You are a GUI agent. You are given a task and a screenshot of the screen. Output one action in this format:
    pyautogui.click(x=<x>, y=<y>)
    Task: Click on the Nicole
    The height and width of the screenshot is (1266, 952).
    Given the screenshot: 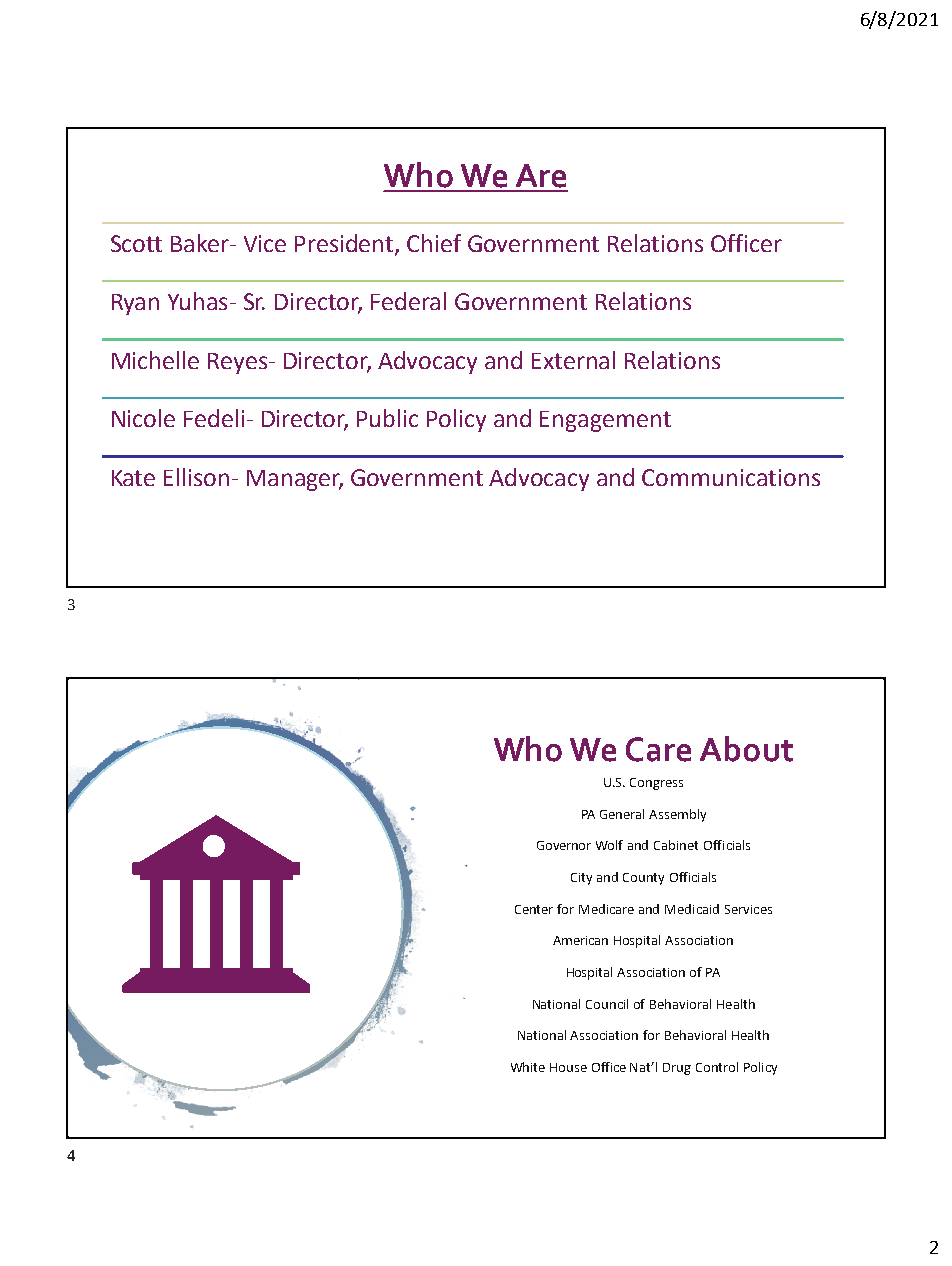 What is the action you would take?
    pyautogui.click(x=143, y=418)
